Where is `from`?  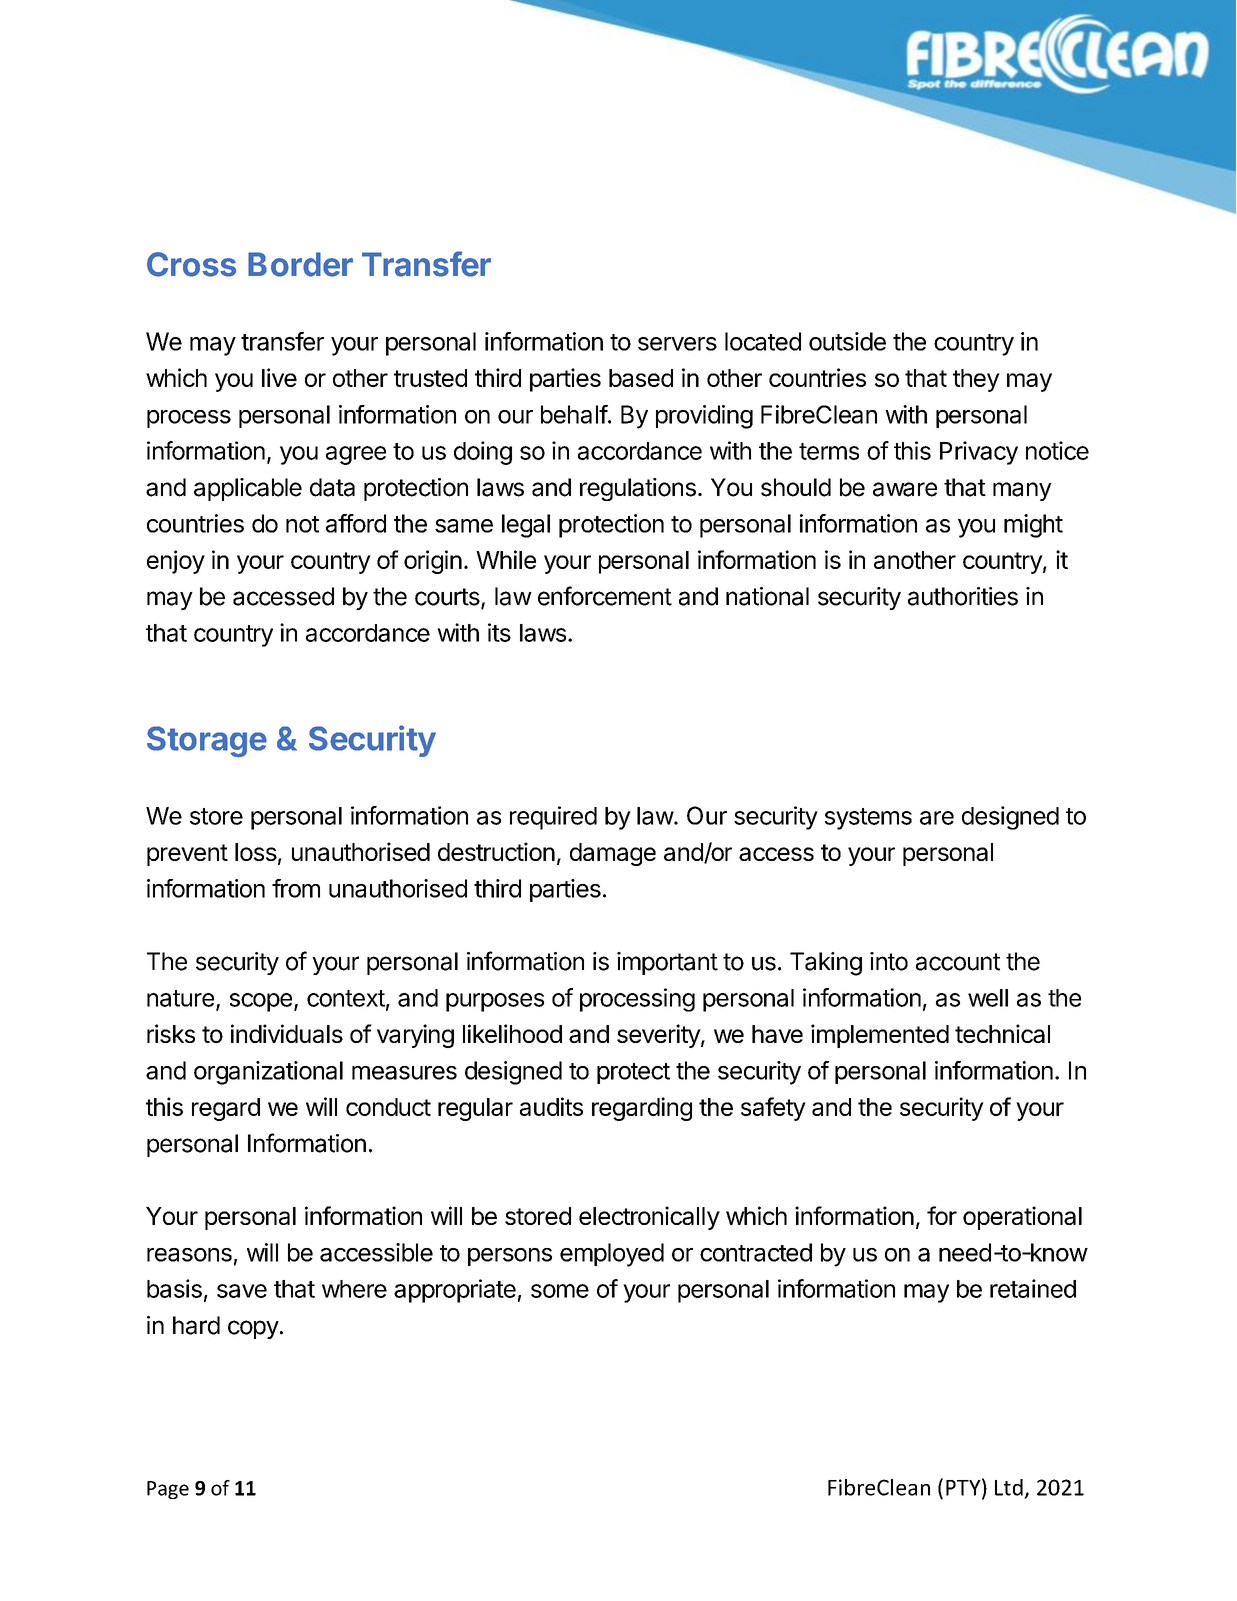 from is located at coordinates (296, 888).
